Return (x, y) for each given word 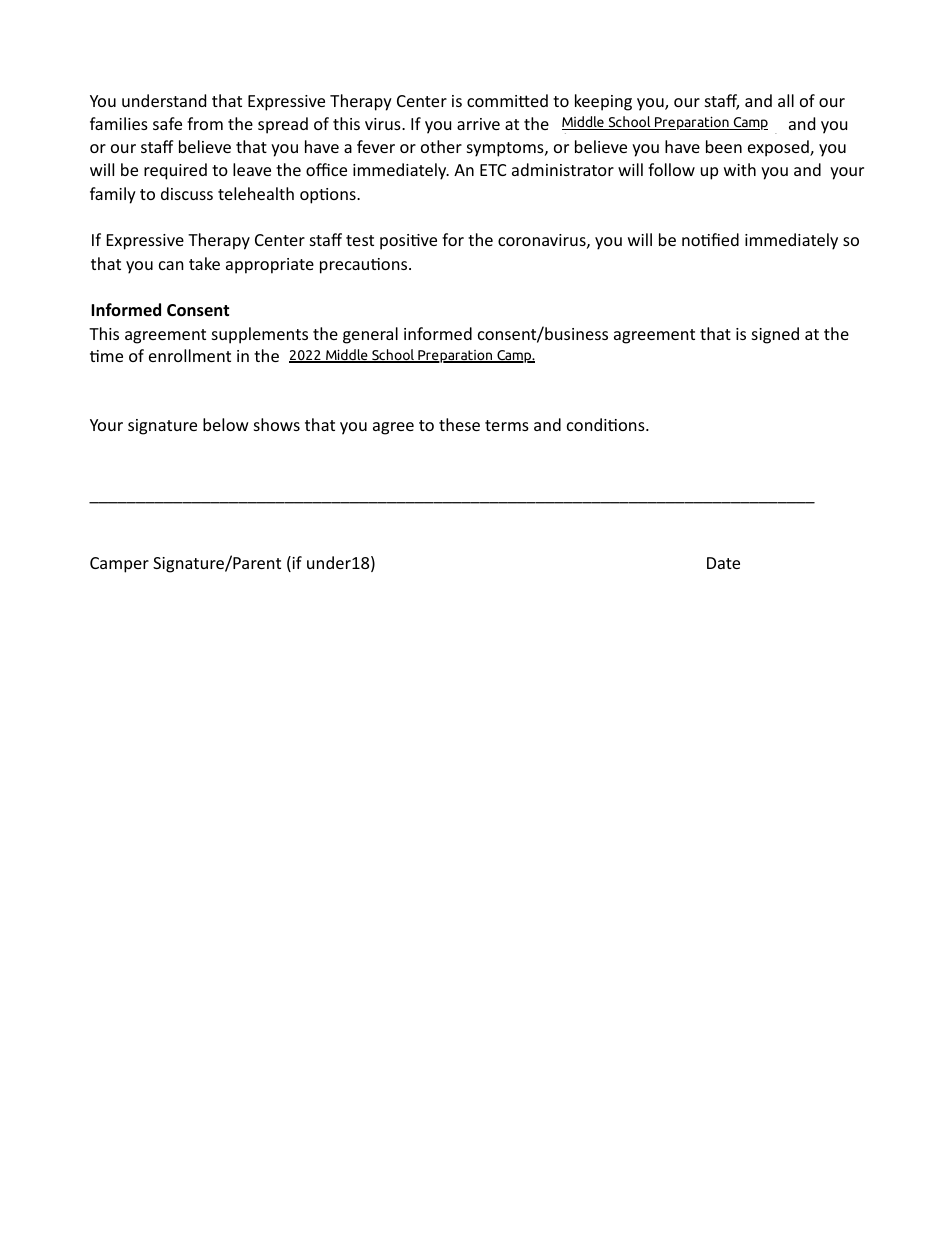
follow (671, 169)
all (786, 100)
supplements (260, 335)
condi (588, 424)
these (459, 424)
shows (277, 424)
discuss (187, 193)
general (370, 335)
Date (723, 563)
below (226, 424)
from (205, 123)
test (360, 240)
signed (775, 335)
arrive (478, 124)
